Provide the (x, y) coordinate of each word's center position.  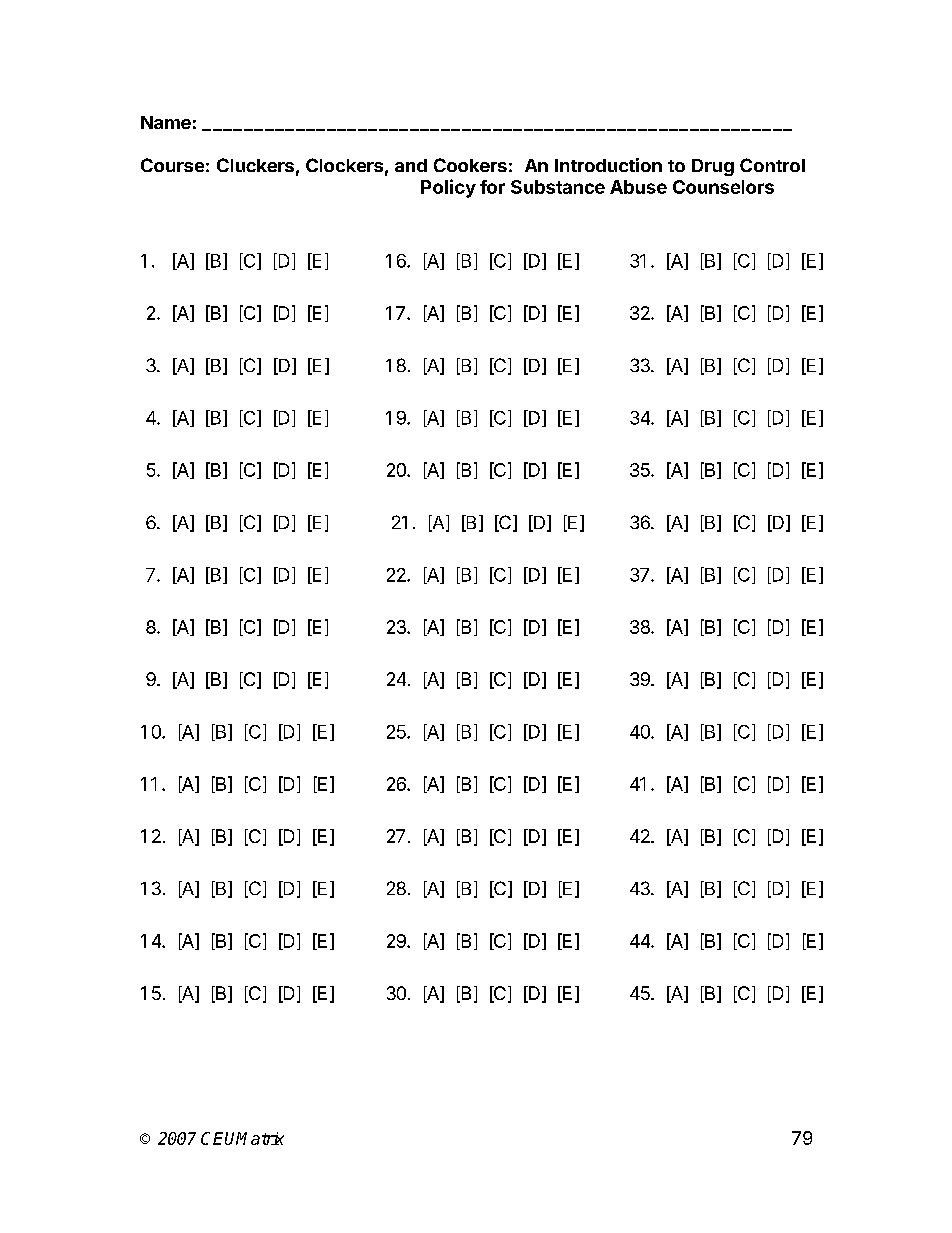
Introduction (608, 165)
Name (166, 122)
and (411, 165)
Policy (448, 188)
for (492, 187)
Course (172, 165)
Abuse (638, 187)
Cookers (470, 165)
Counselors (723, 187)
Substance (558, 187)
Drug (713, 167)
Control (772, 165)
